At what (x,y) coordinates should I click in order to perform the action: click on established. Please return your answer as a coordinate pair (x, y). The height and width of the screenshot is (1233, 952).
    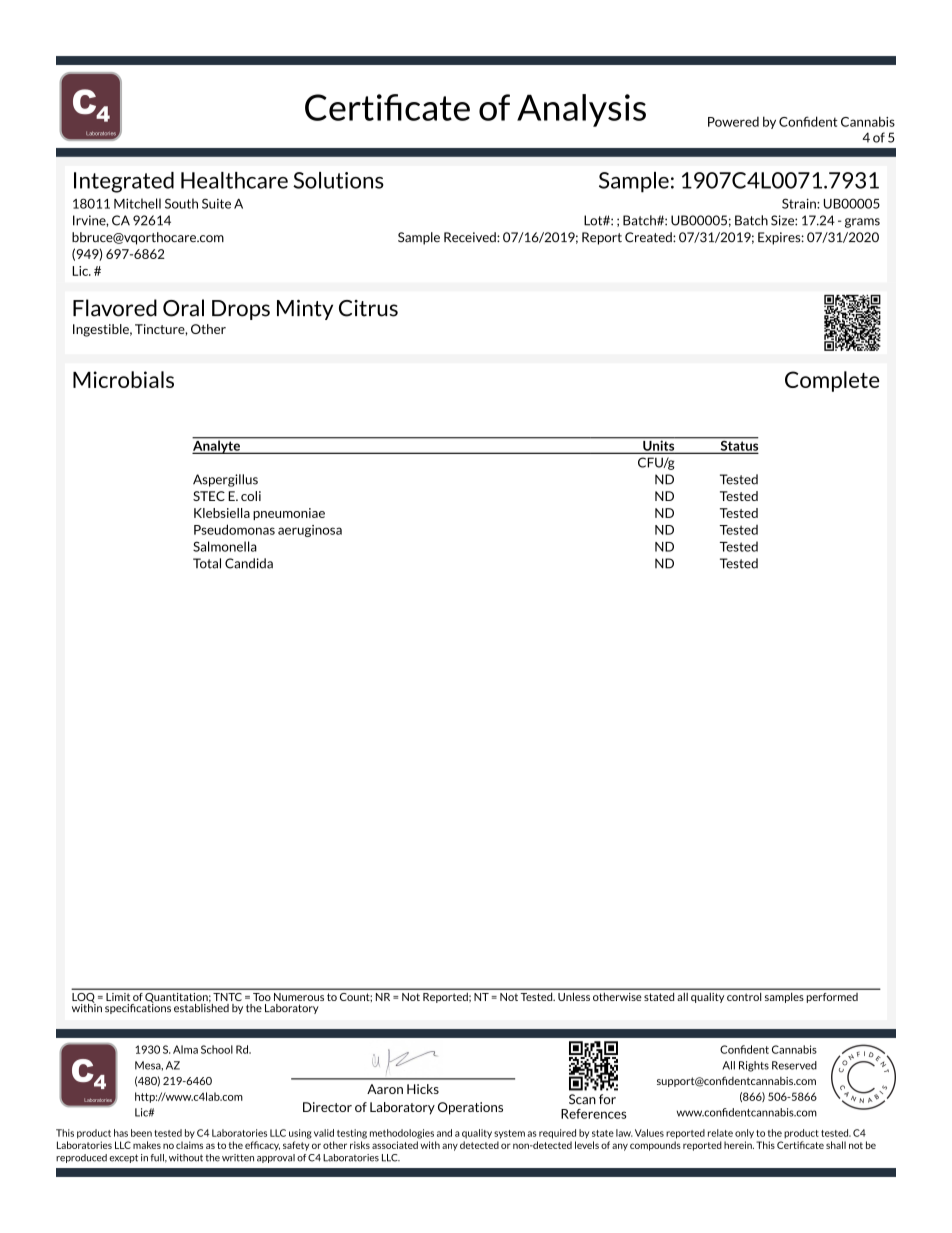
    Looking at the image, I should click on (201, 1007).
